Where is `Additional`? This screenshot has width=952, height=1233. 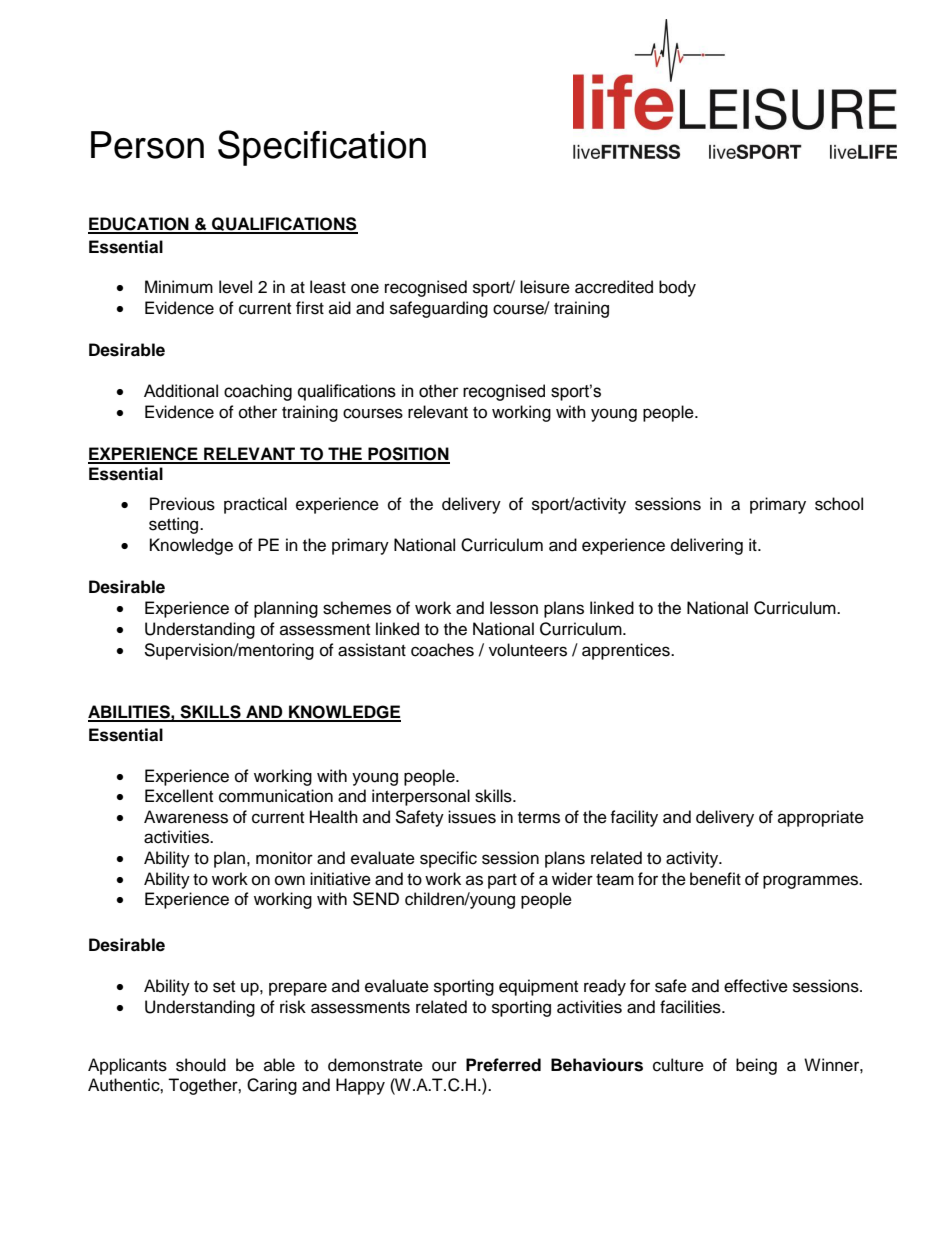 Additional is located at coordinates (181, 391).
